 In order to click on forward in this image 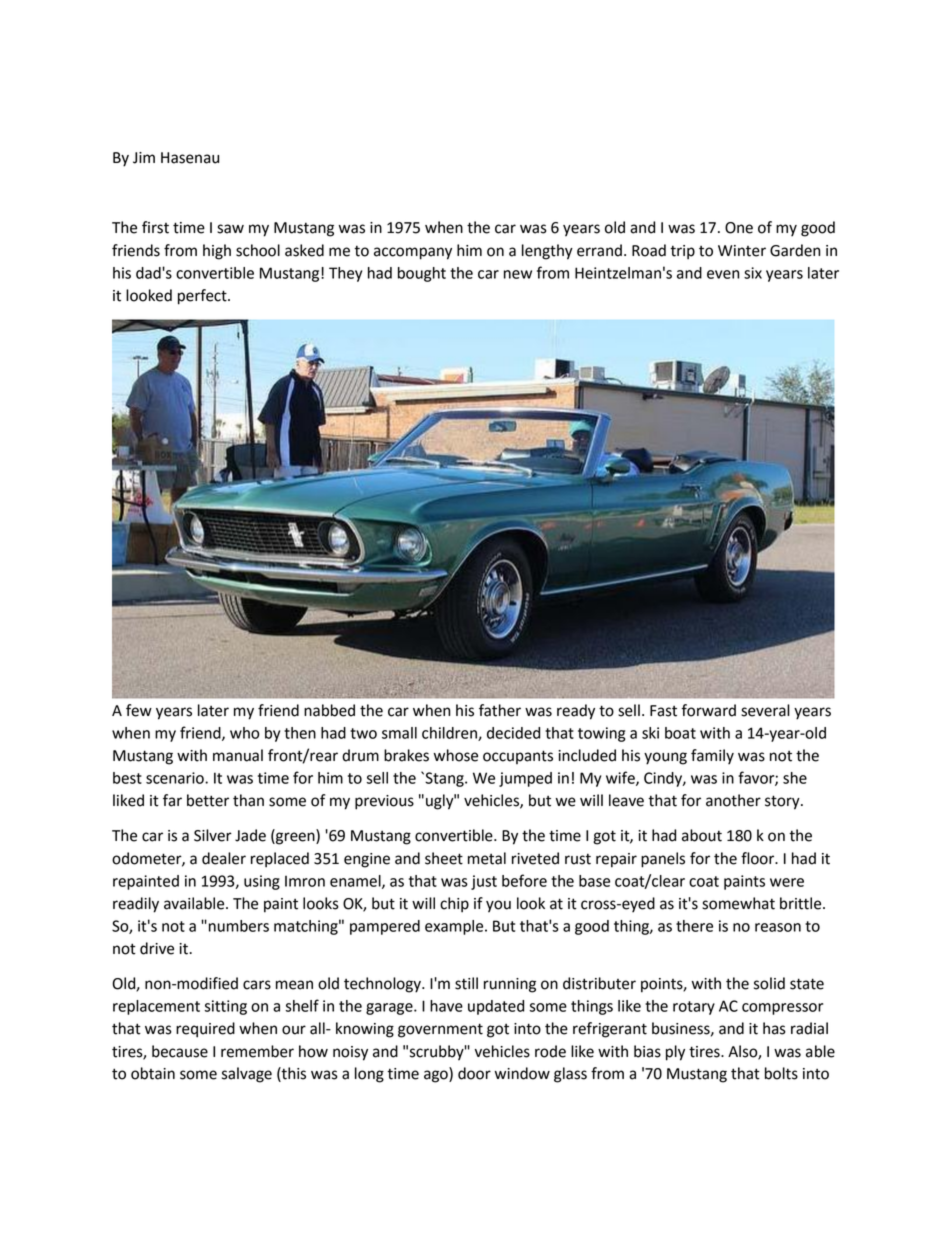, I will do `click(708, 710)`.
